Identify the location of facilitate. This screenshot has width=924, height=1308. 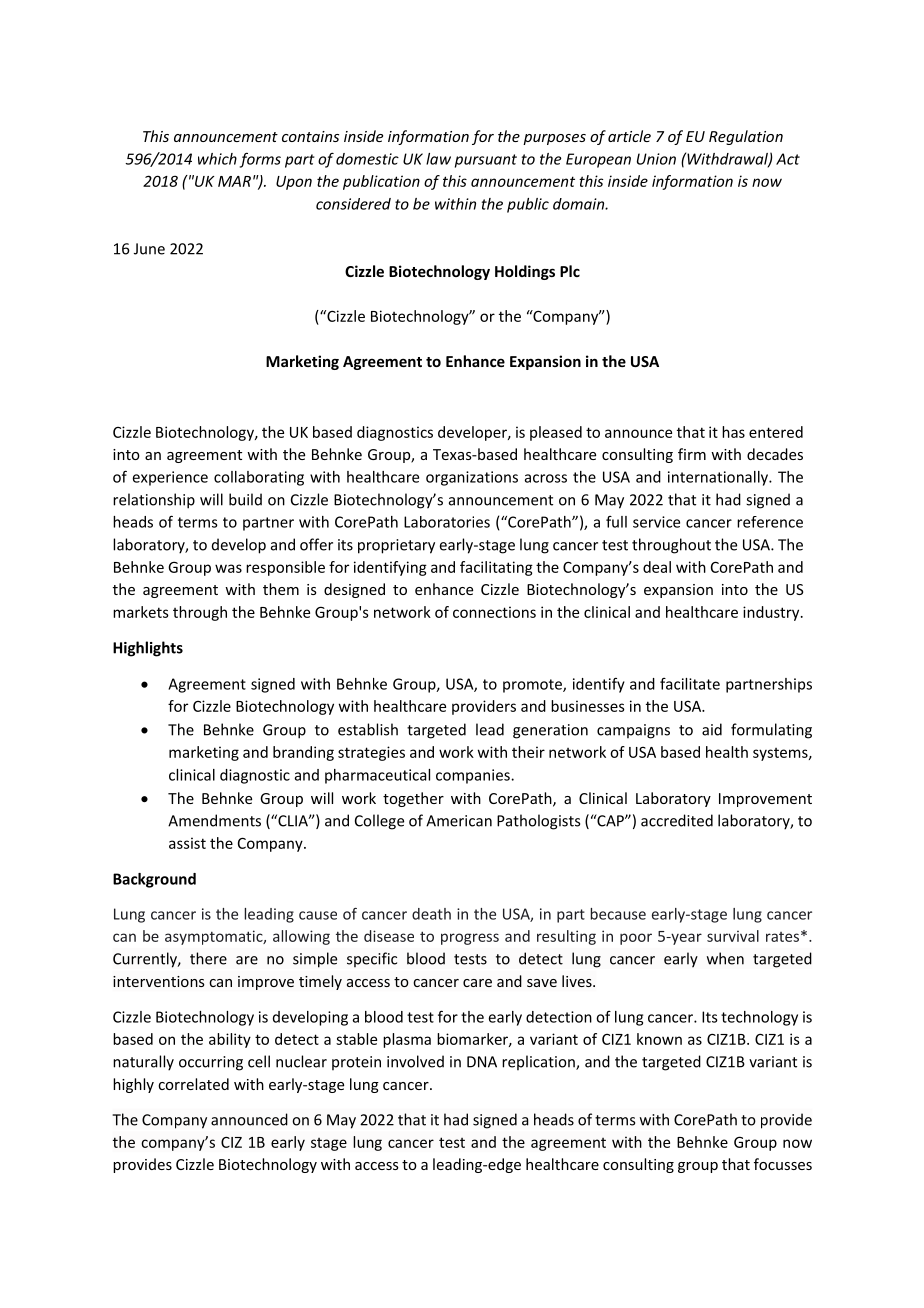
(690, 684).
